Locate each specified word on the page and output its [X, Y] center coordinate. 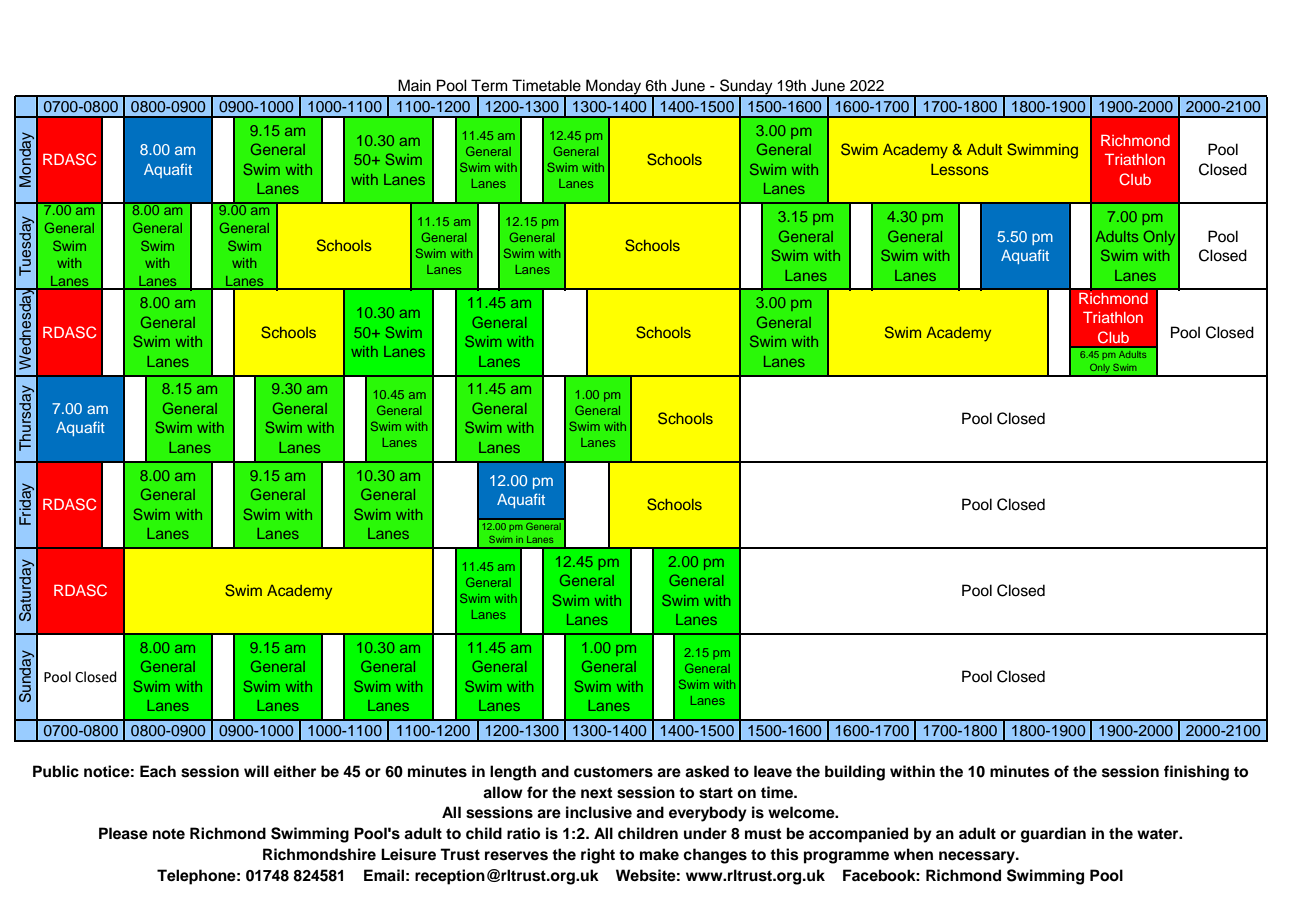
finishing [1196, 773]
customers [613, 772]
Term [489, 85]
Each [158, 771]
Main [414, 85]
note [169, 834]
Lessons [960, 169]
